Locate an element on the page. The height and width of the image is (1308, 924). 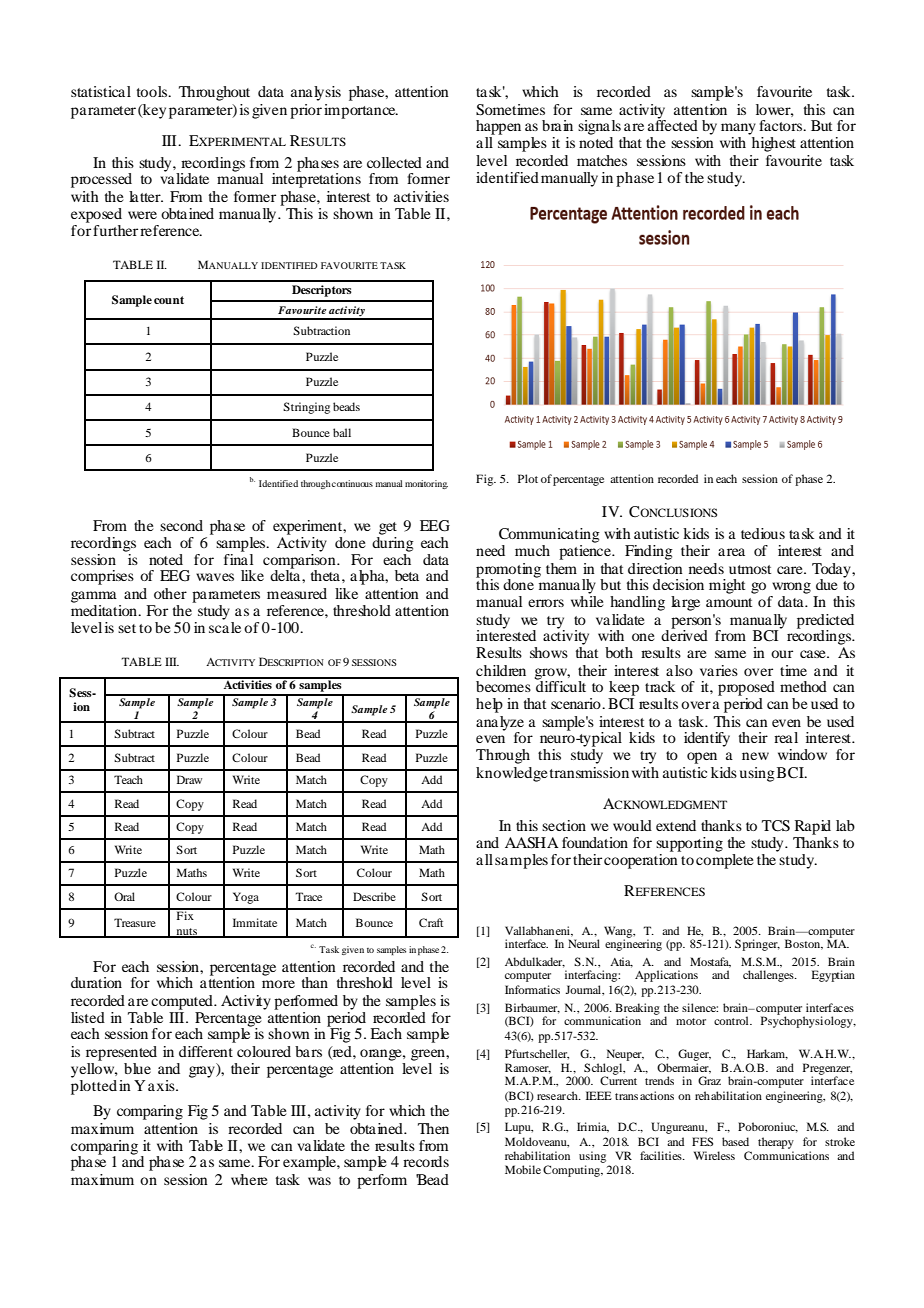
complete is located at coordinates (724, 860).
